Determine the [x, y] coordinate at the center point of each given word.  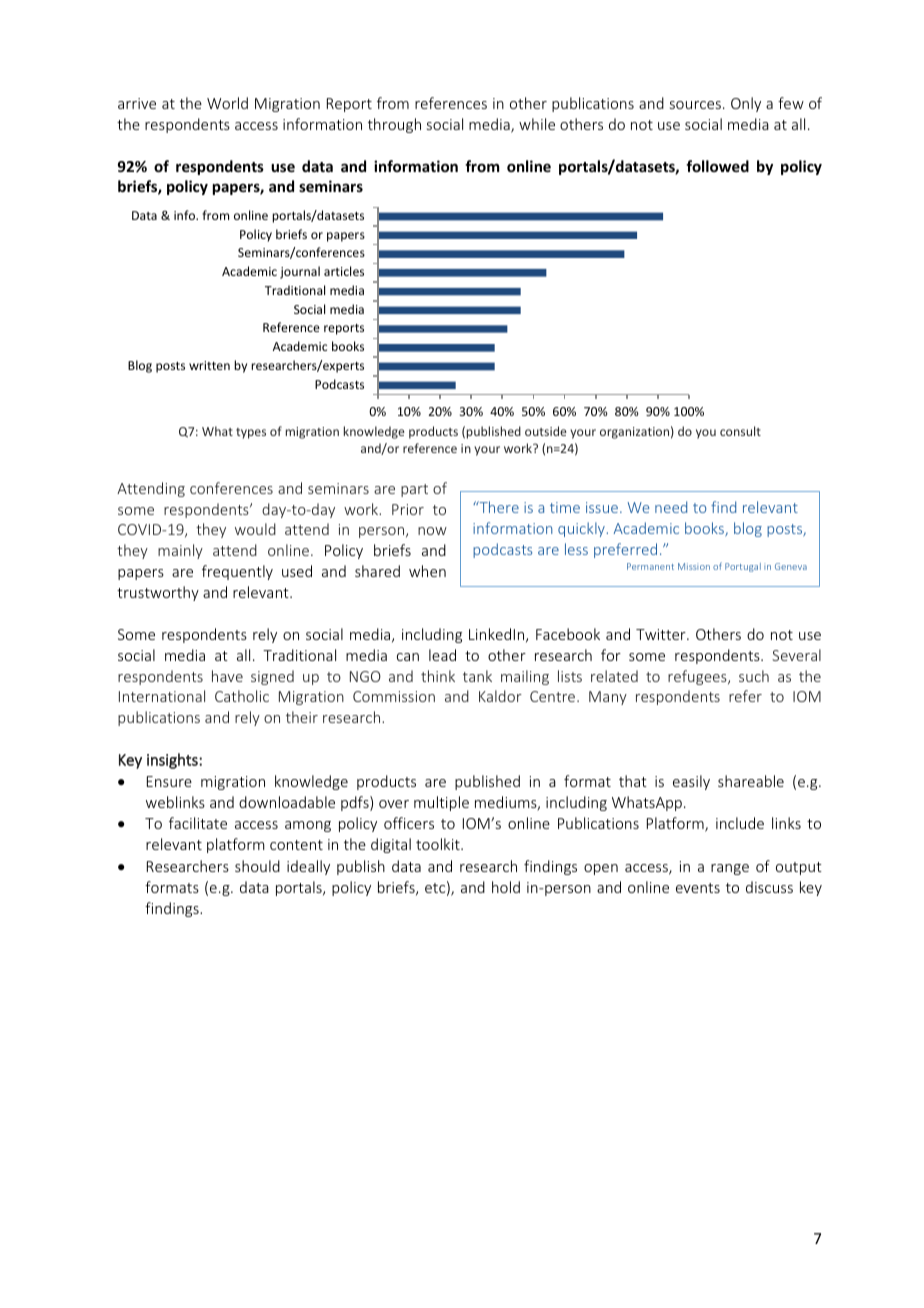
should [257, 866]
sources [695, 105]
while [537, 124]
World [227, 103]
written [209, 365]
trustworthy [158, 593]
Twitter [662, 634]
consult [740, 431]
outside [545, 431]
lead [442, 655]
